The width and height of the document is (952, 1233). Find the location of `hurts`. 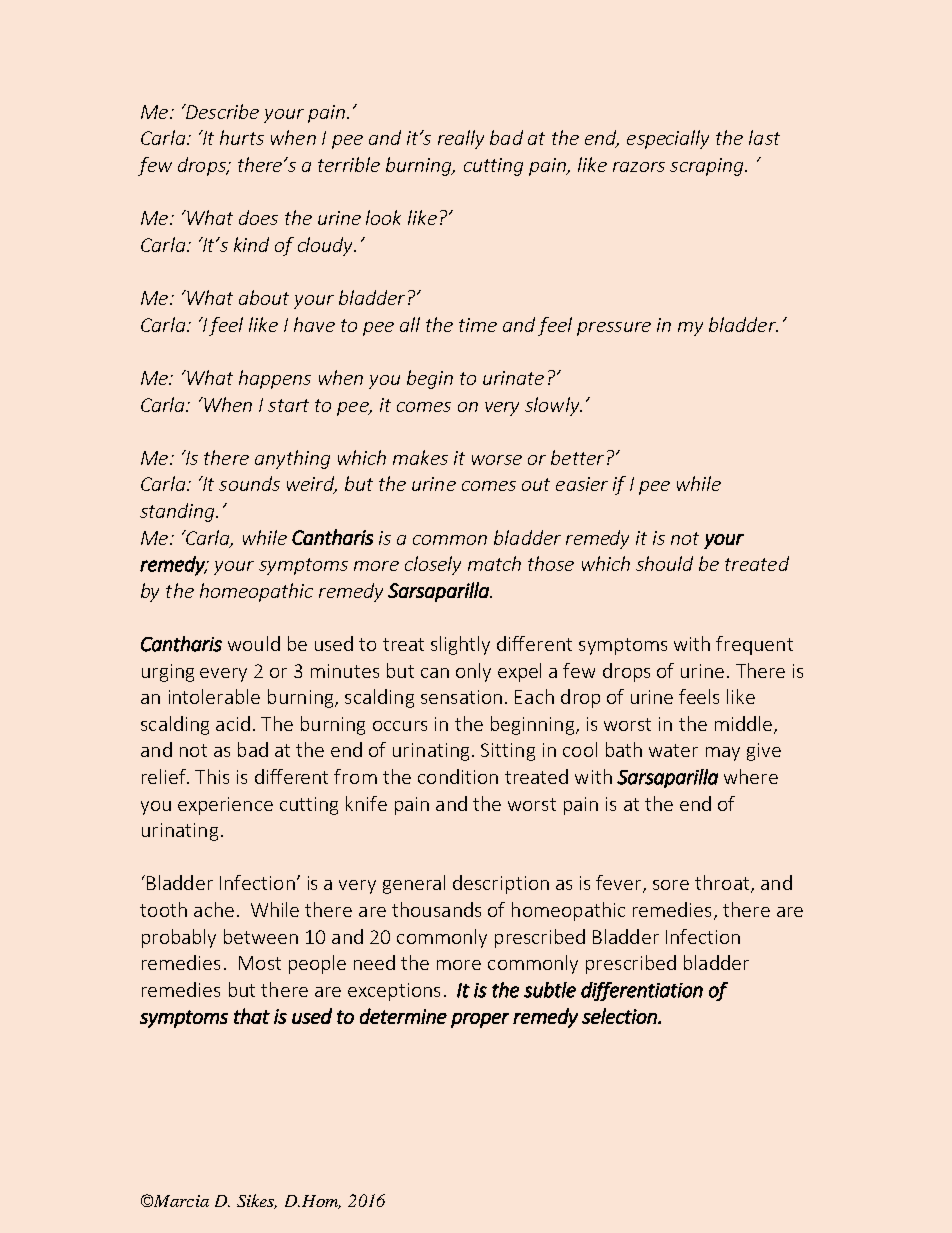

hurts is located at coordinates (242, 137).
